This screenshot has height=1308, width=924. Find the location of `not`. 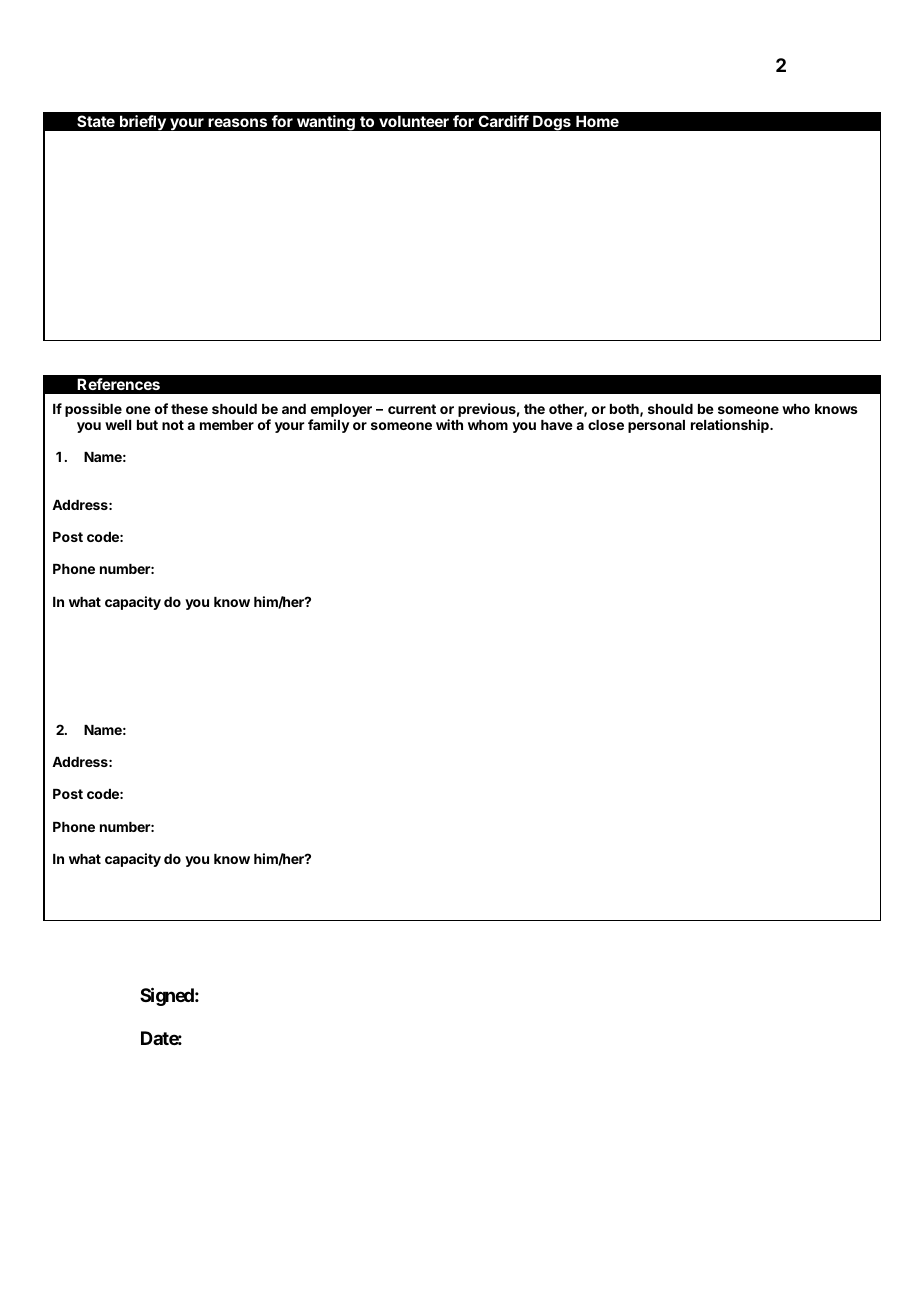

not is located at coordinates (173, 425).
